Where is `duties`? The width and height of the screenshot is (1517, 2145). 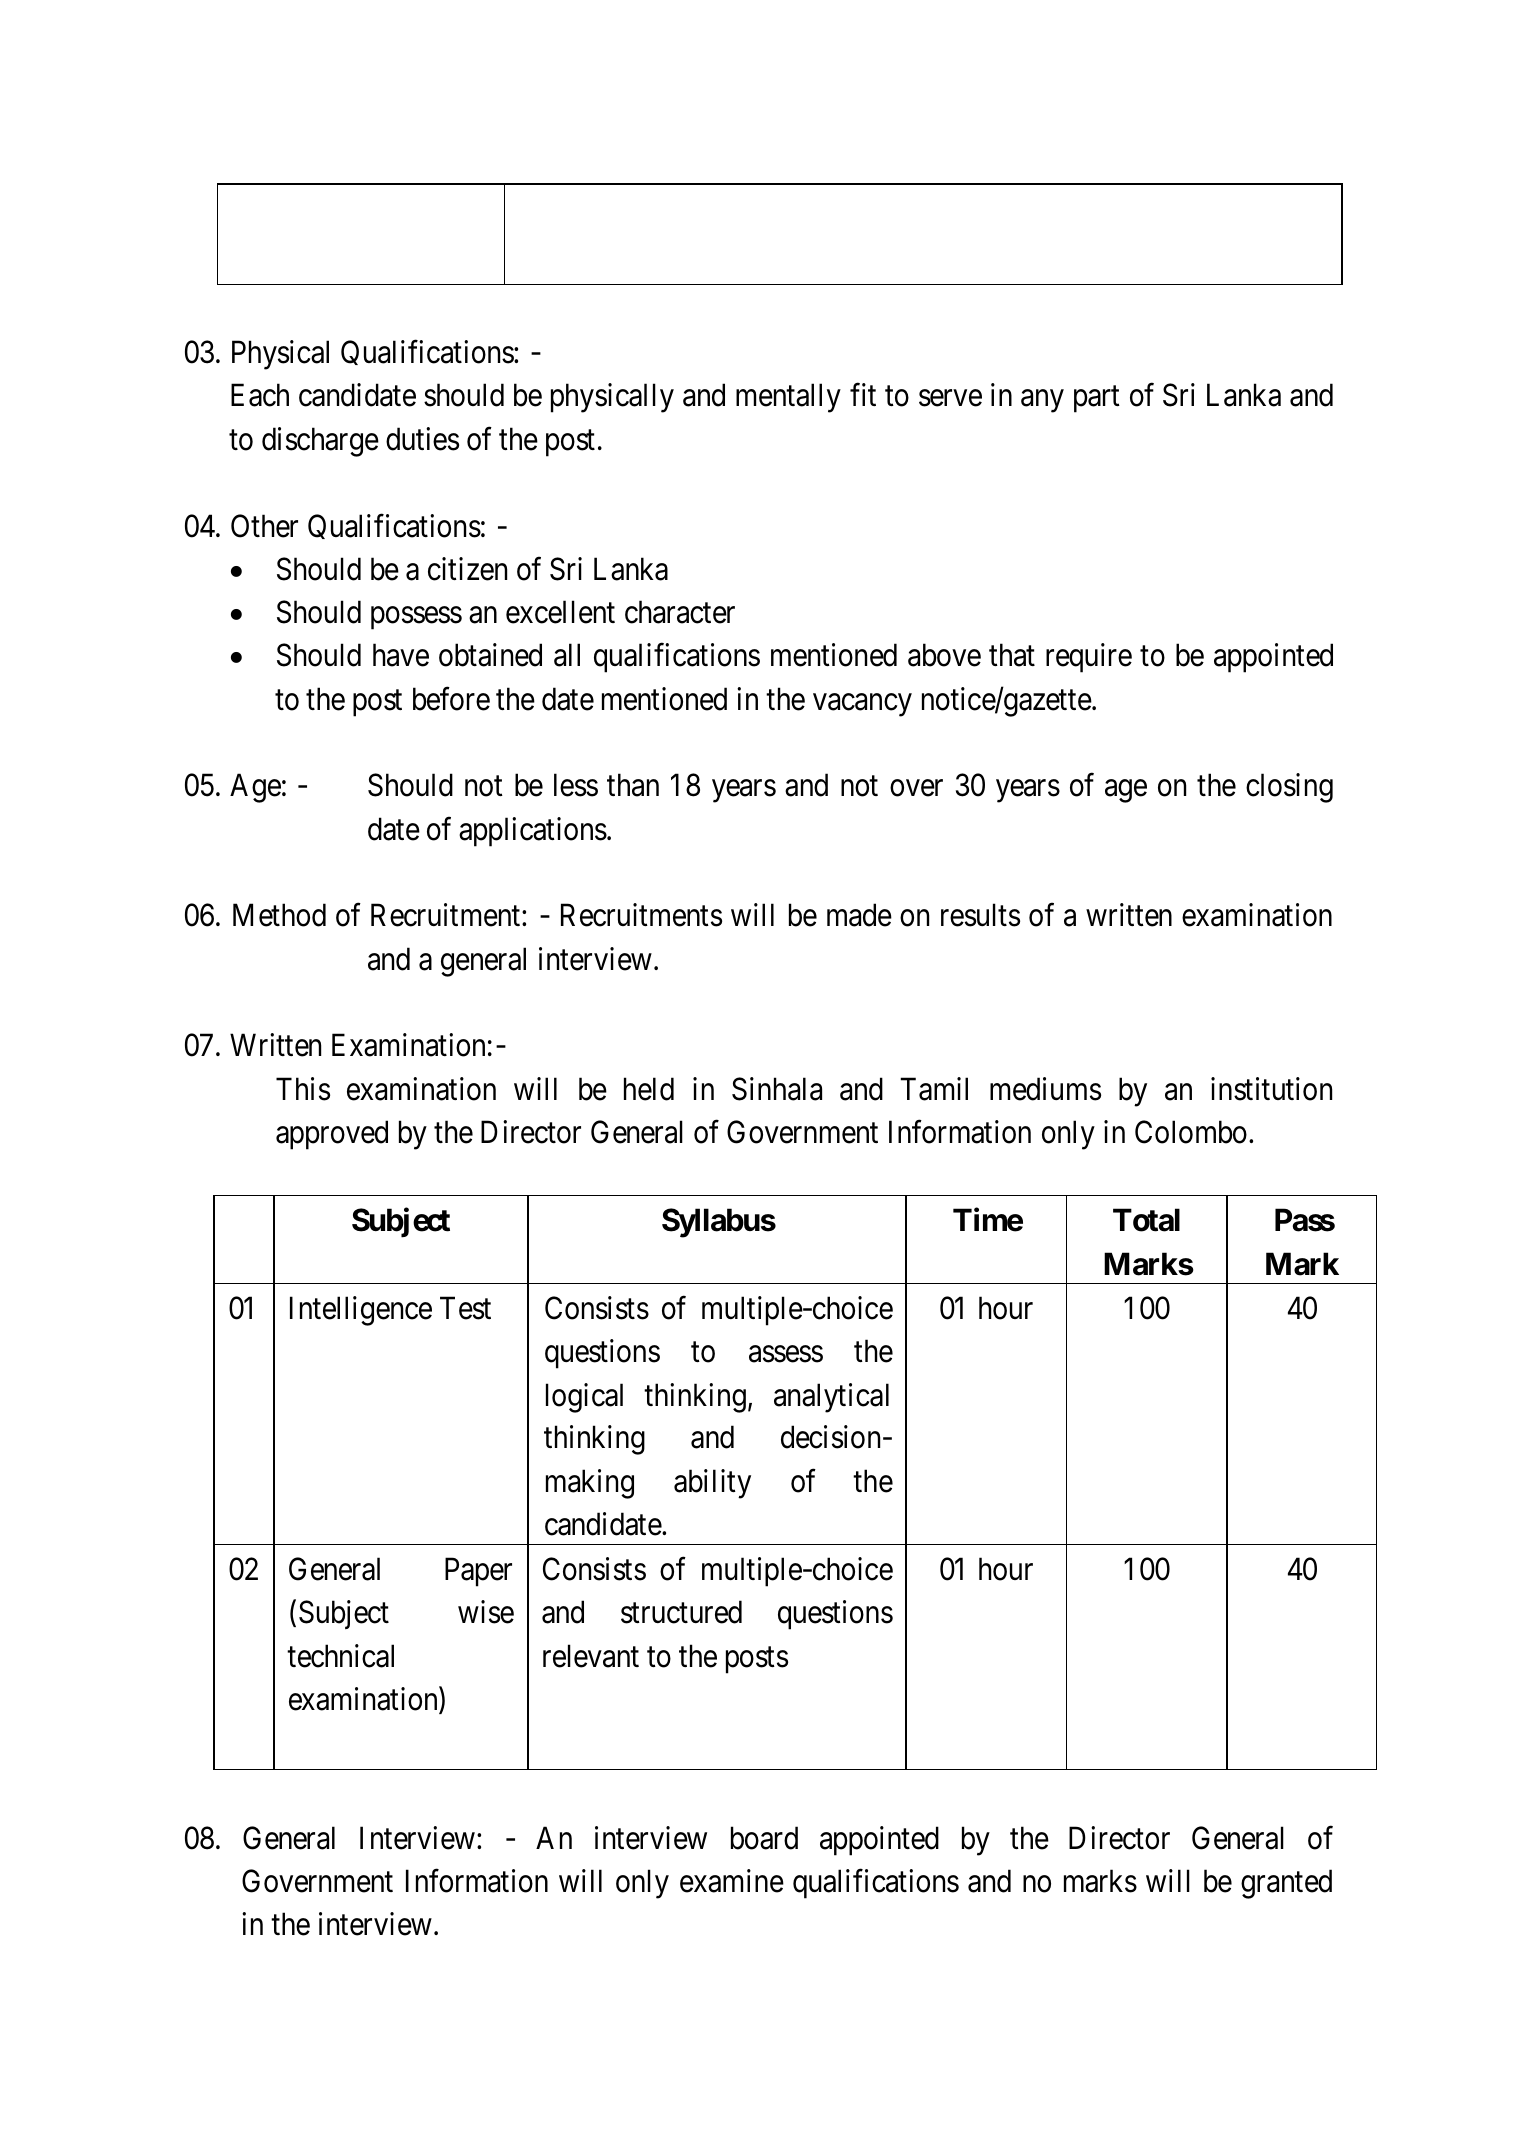 duties is located at coordinates (422, 439).
